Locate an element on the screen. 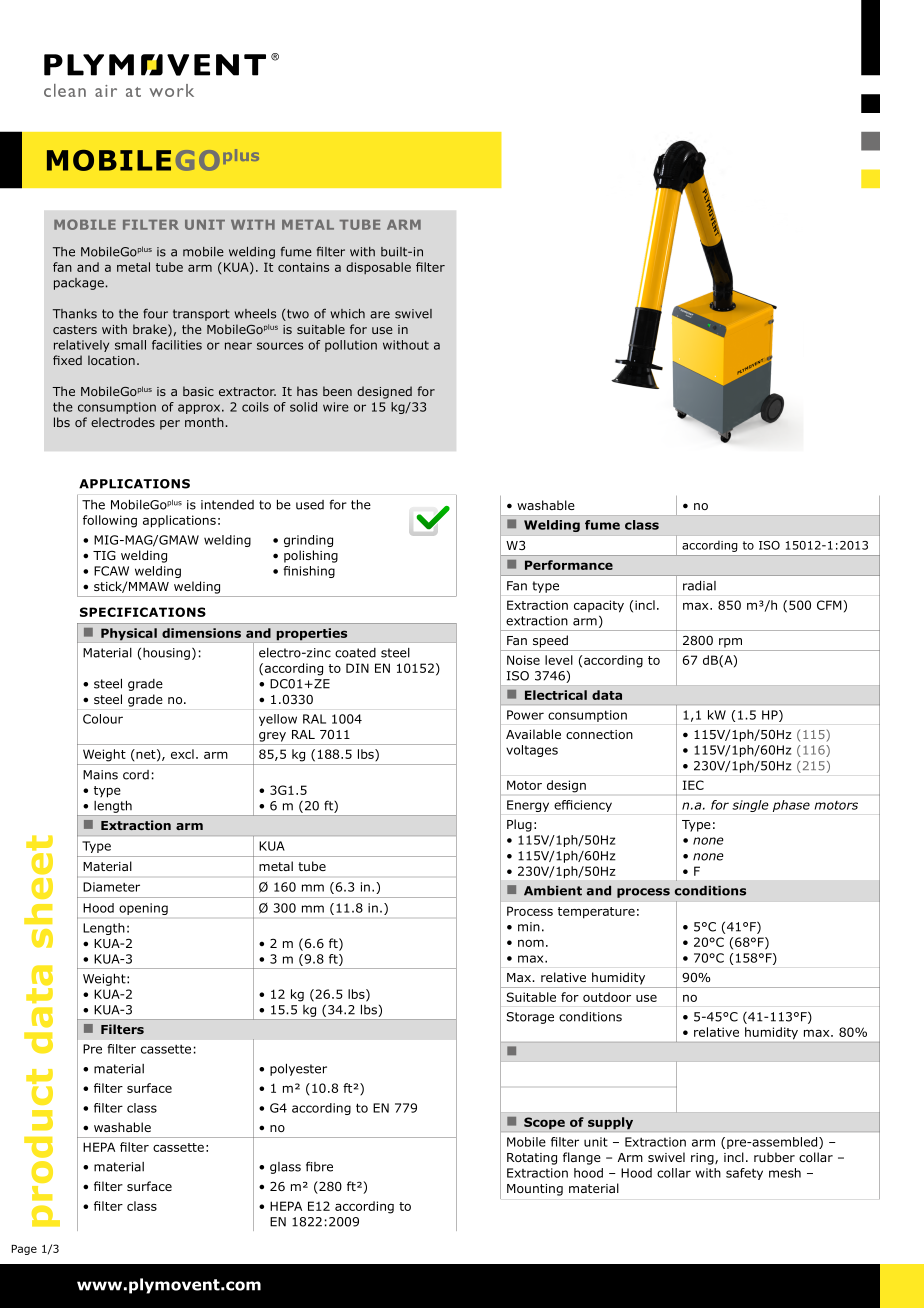 The height and width of the screenshot is (1308, 924). are is located at coordinates (380, 315).
